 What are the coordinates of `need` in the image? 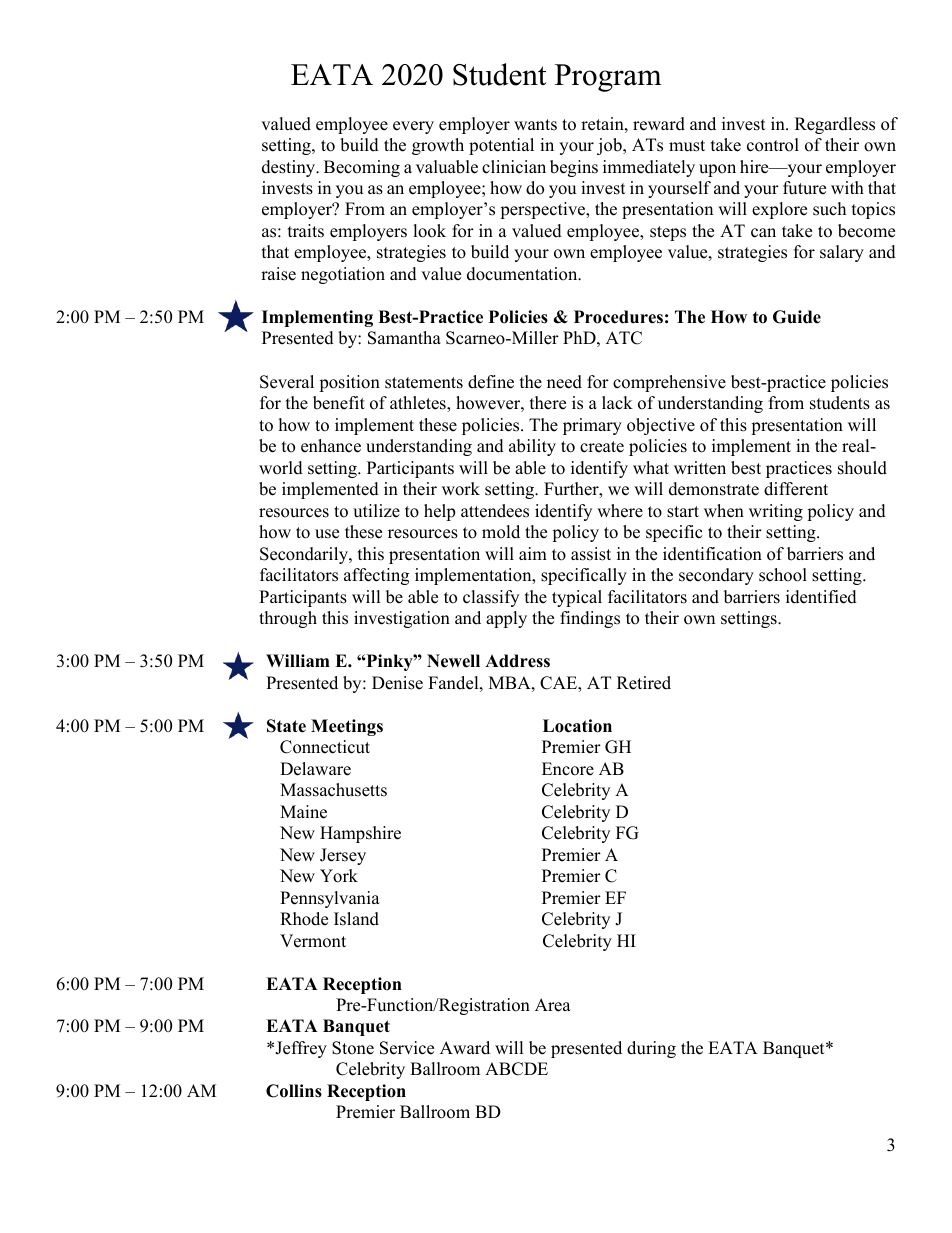 It's located at (564, 382).
